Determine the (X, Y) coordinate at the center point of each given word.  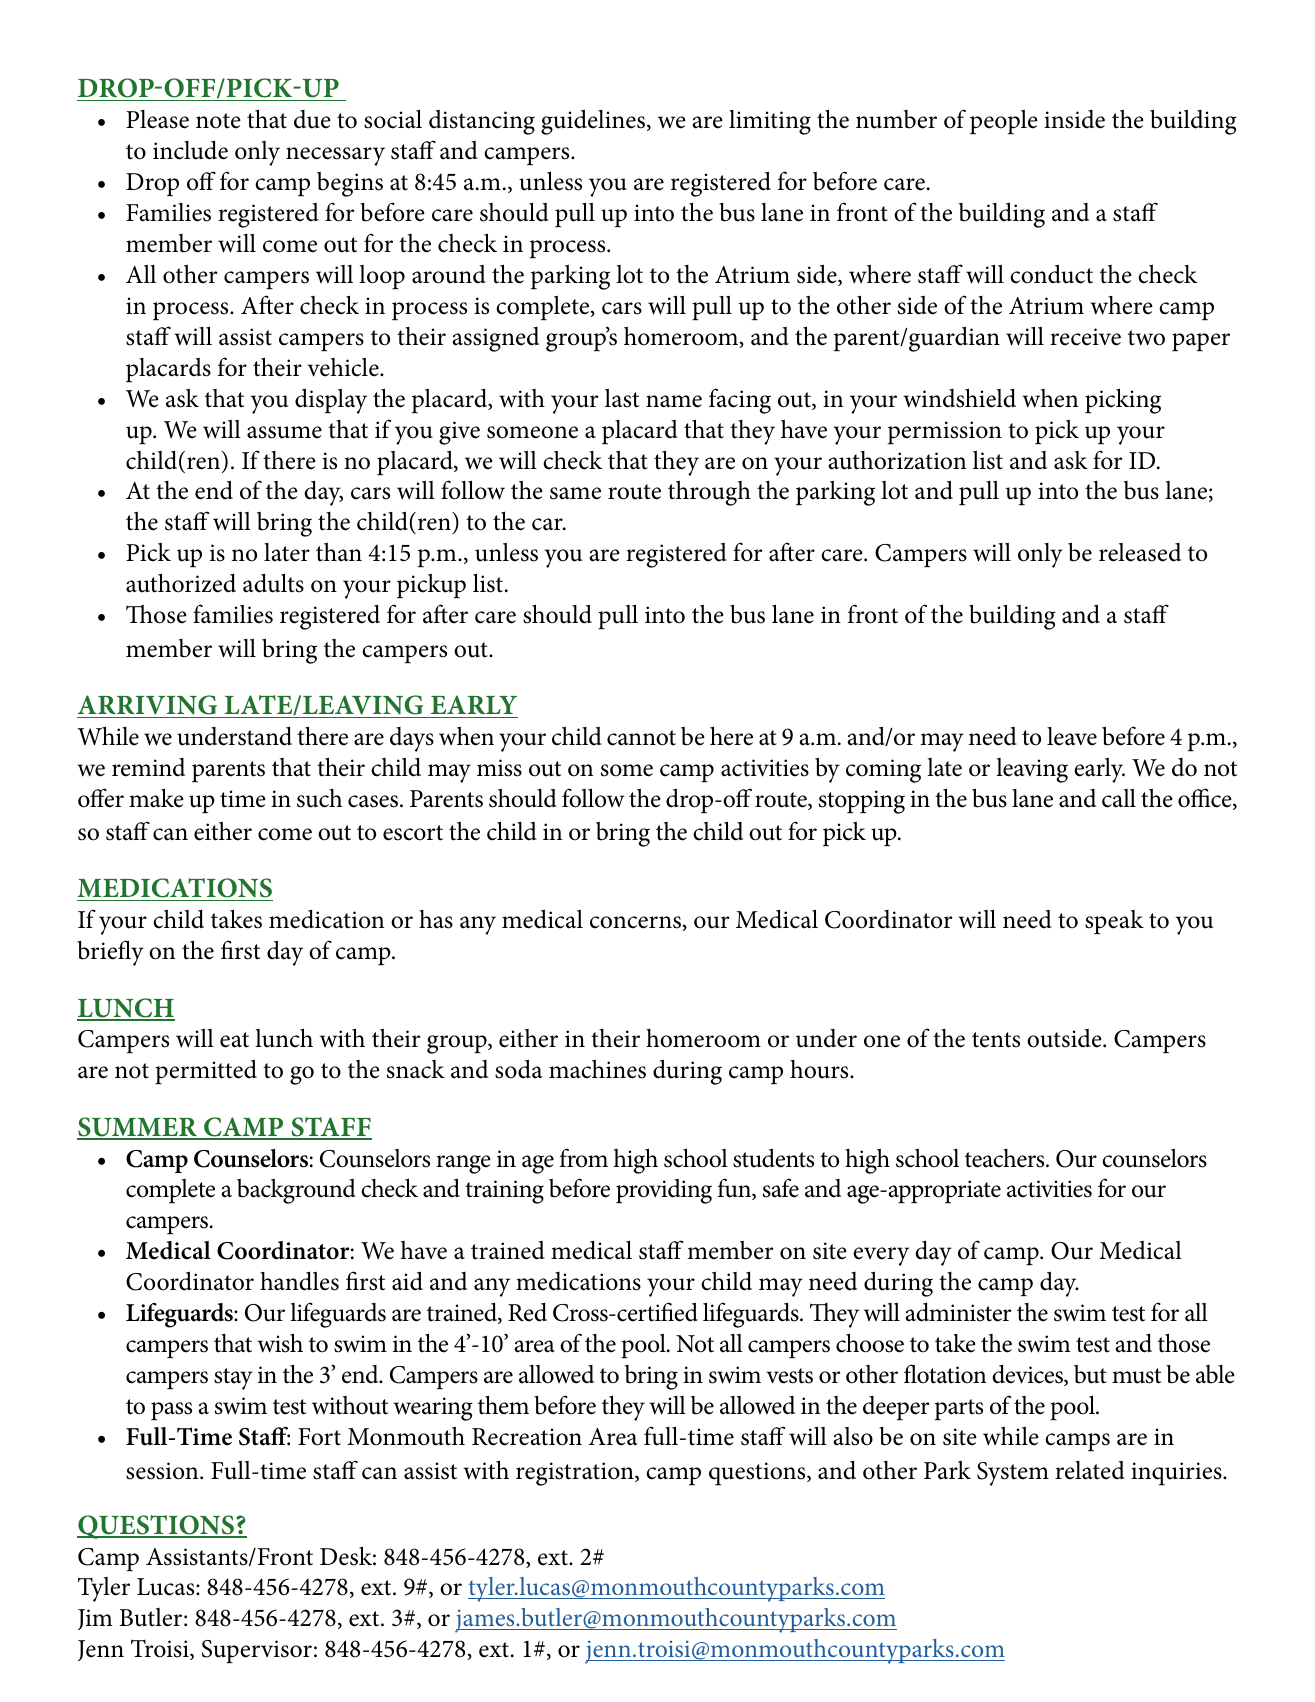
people (1004, 121)
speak (1114, 922)
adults (273, 583)
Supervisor (257, 1651)
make (156, 798)
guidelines (594, 122)
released (1140, 552)
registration (576, 1474)
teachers (1006, 1158)
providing (664, 1191)
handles (299, 1281)
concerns (636, 923)
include (190, 150)
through (709, 493)
